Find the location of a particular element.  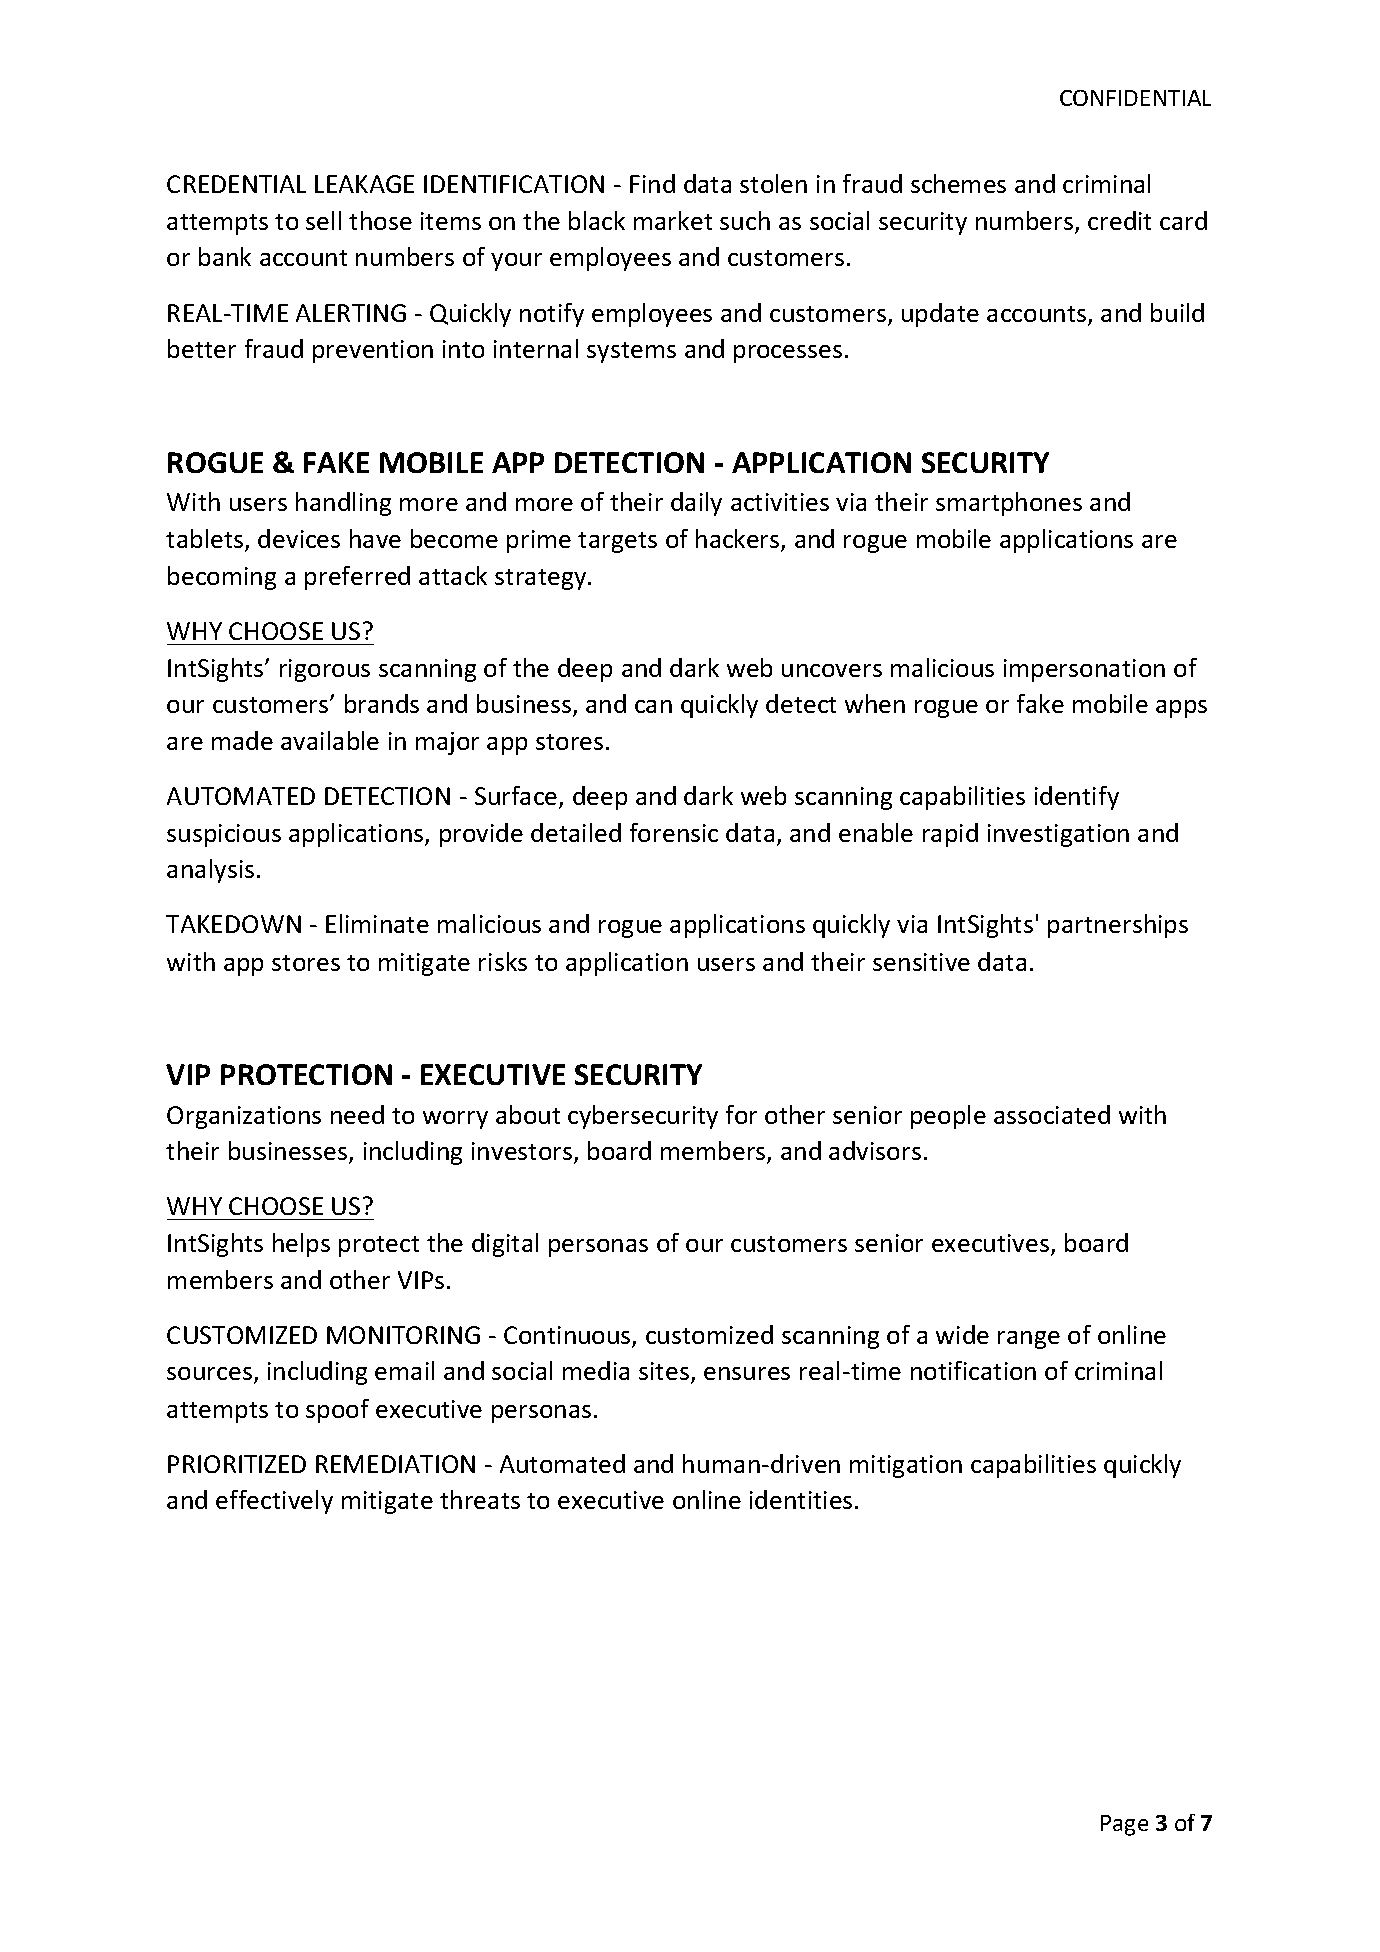

sites is located at coordinates (664, 1371).
